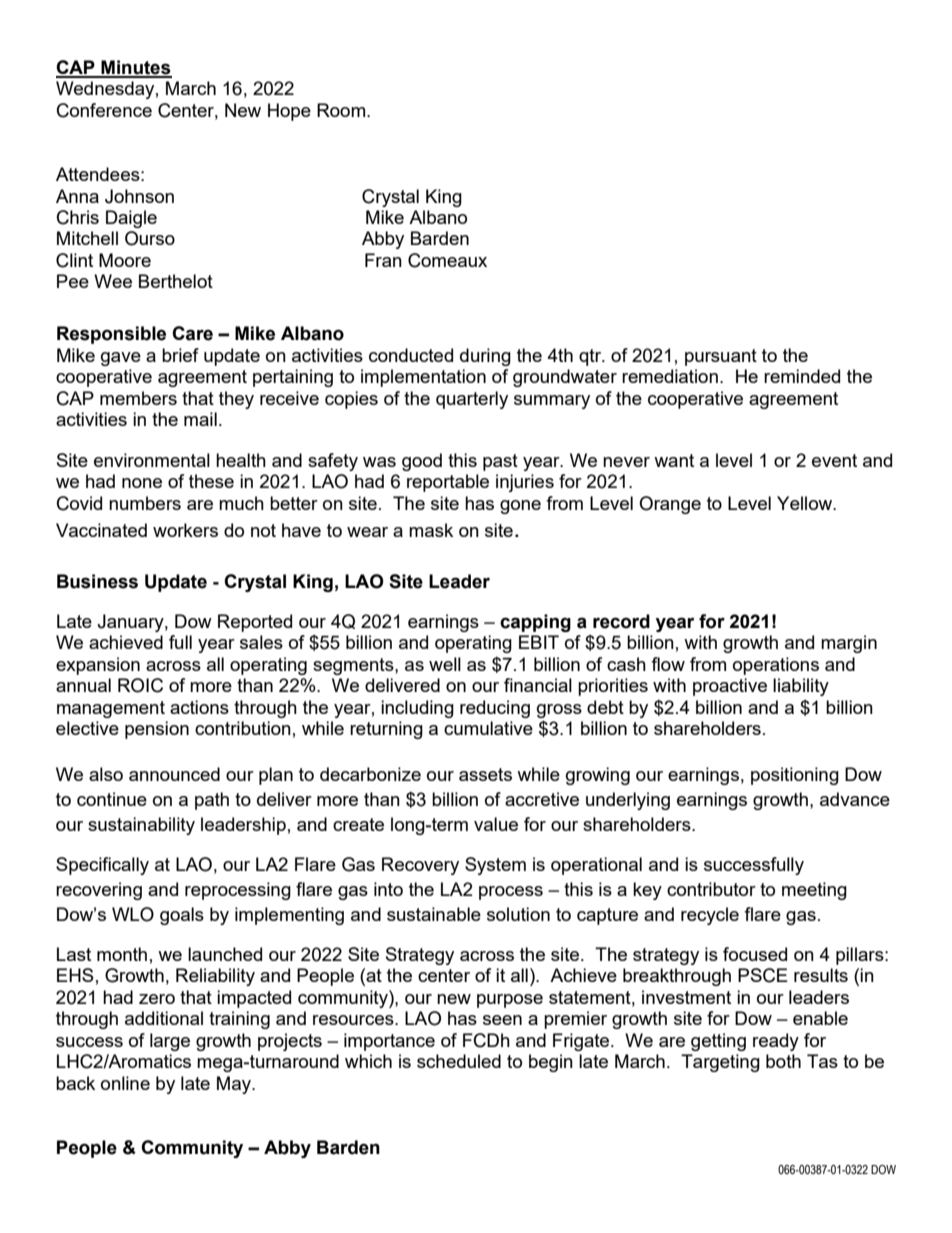 This page has width=952, height=1233. What do you see at coordinates (170, 1042) in the page?
I see `large` at bounding box center [170, 1042].
